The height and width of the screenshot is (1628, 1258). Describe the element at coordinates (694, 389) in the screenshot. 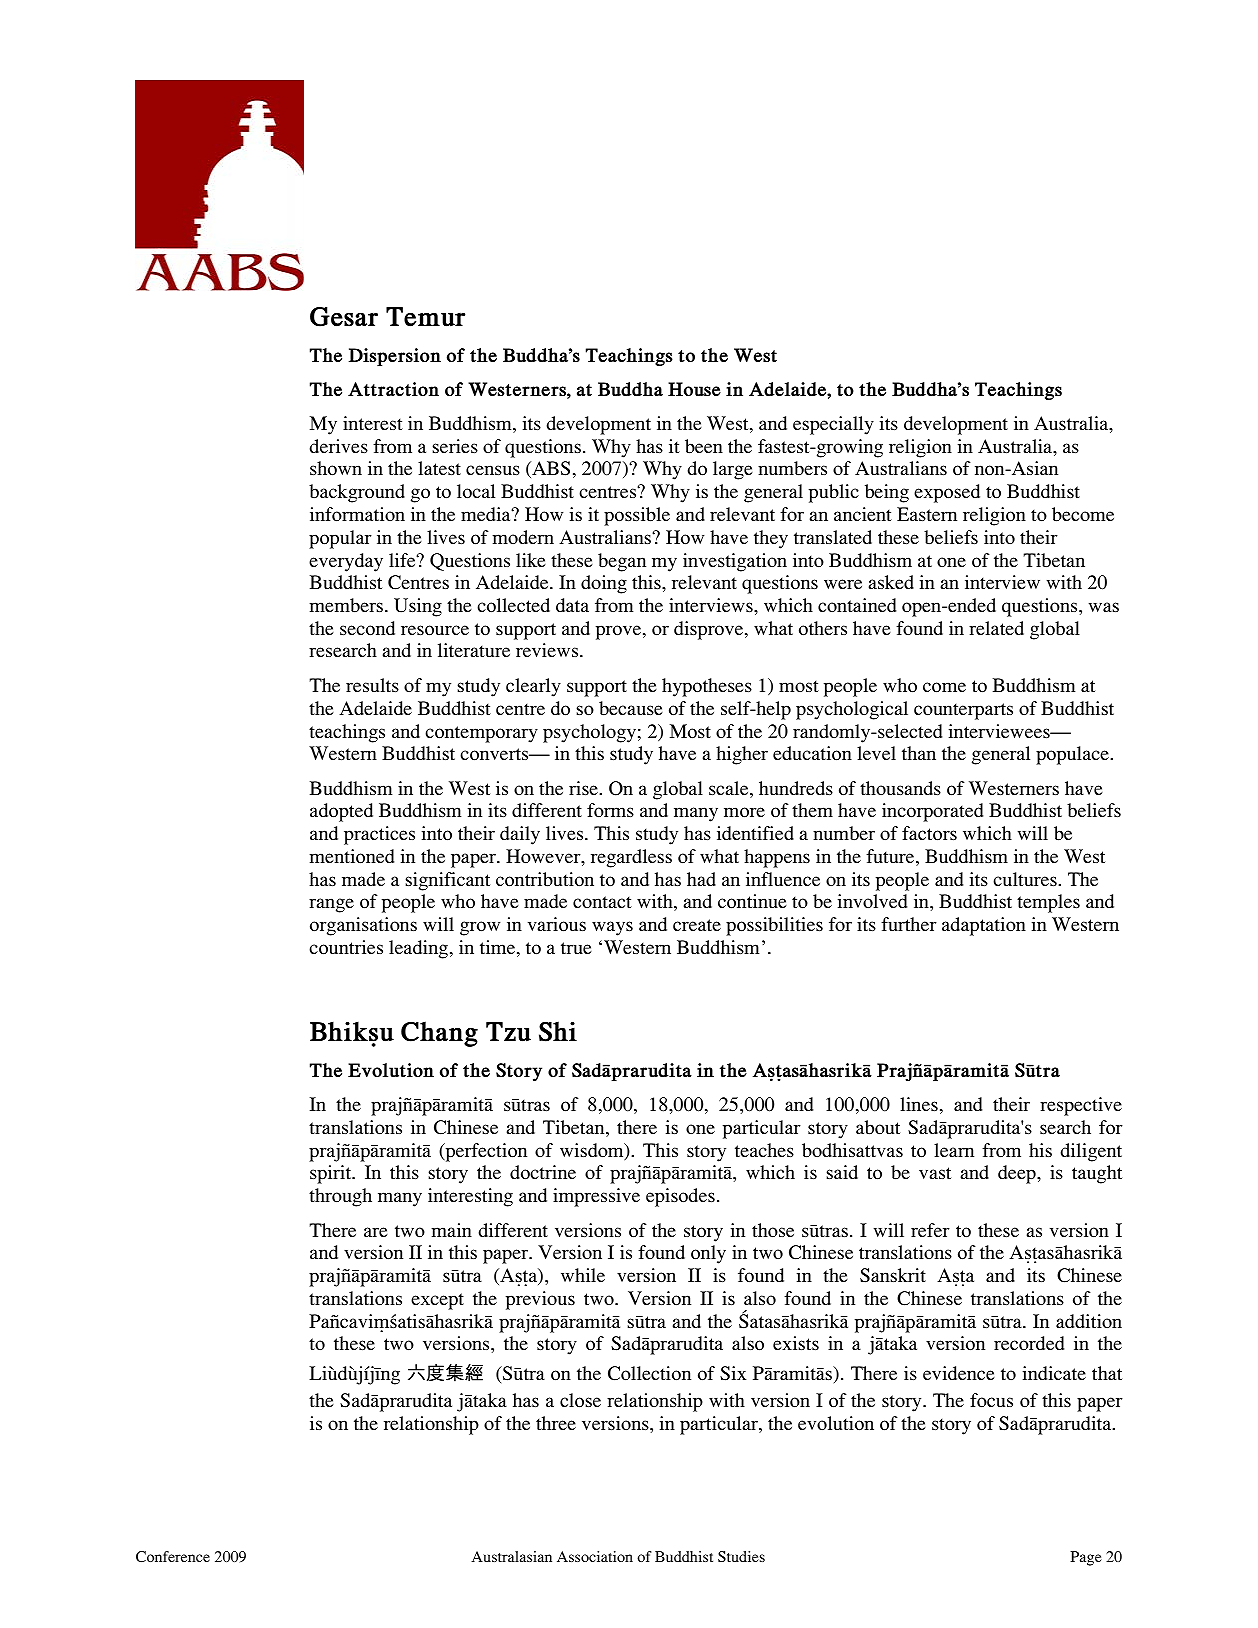

I see `House` at that location.
